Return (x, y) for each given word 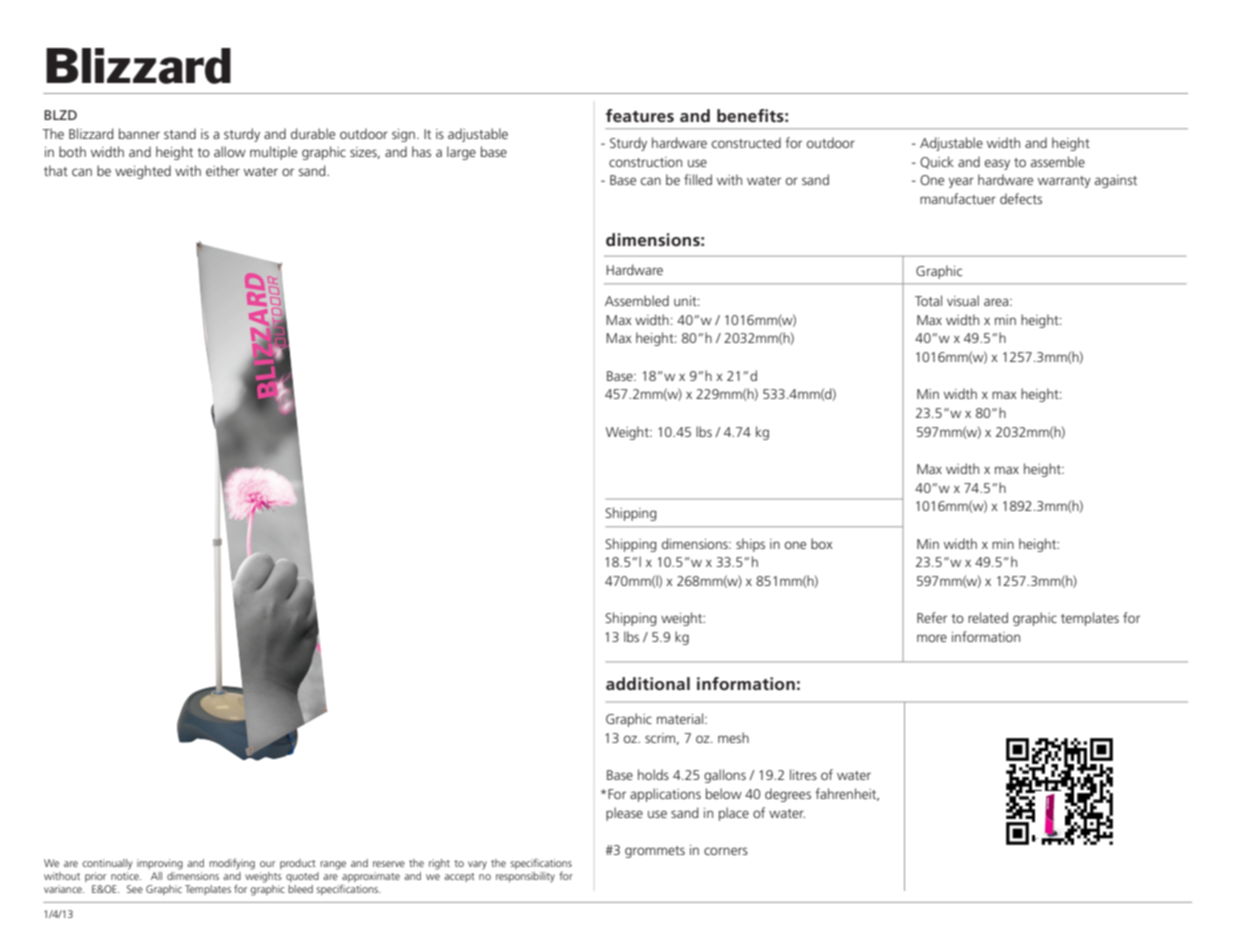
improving (160, 864)
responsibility (525, 877)
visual (963, 300)
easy (997, 164)
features (640, 115)
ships (750, 545)
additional (648, 683)
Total (928, 300)
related (988, 617)
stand (180, 133)
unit (686, 301)
